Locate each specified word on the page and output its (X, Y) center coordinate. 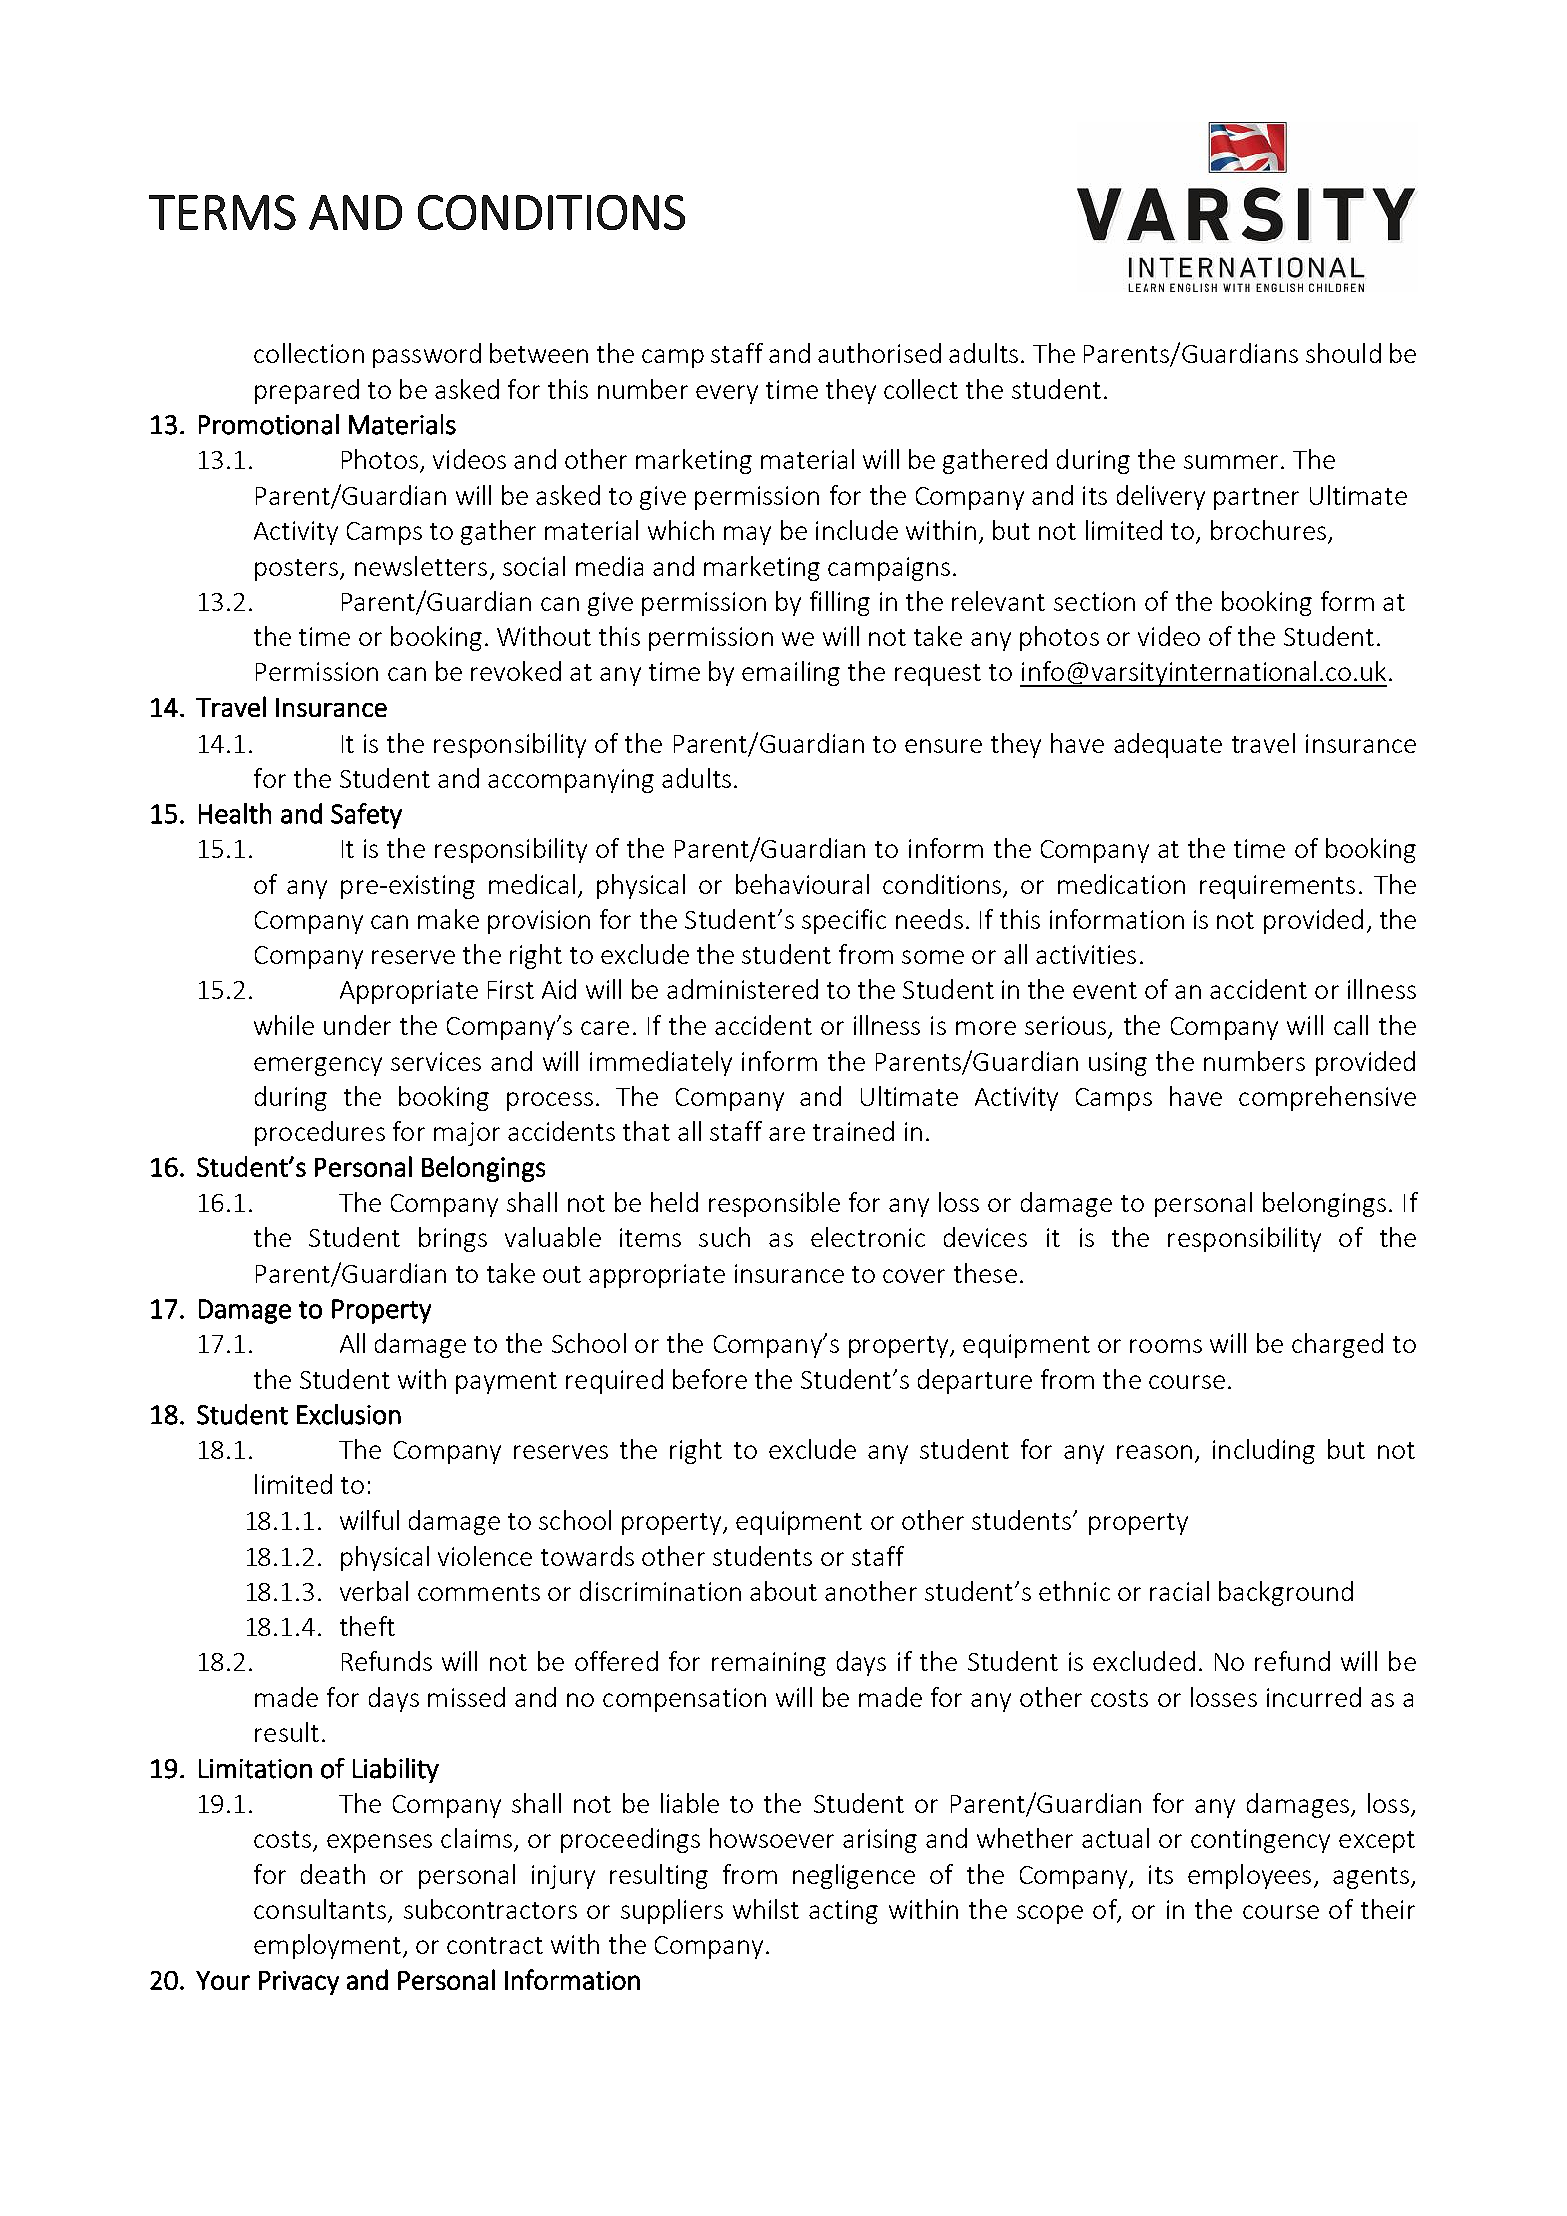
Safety (366, 816)
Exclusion (349, 1414)
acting (843, 1912)
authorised (879, 353)
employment (329, 1946)
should (1343, 353)
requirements (1277, 887)
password (427, 355)
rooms (1166, 1346)
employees (1249, 1876)
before (710, 1379)
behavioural (802, 884)
